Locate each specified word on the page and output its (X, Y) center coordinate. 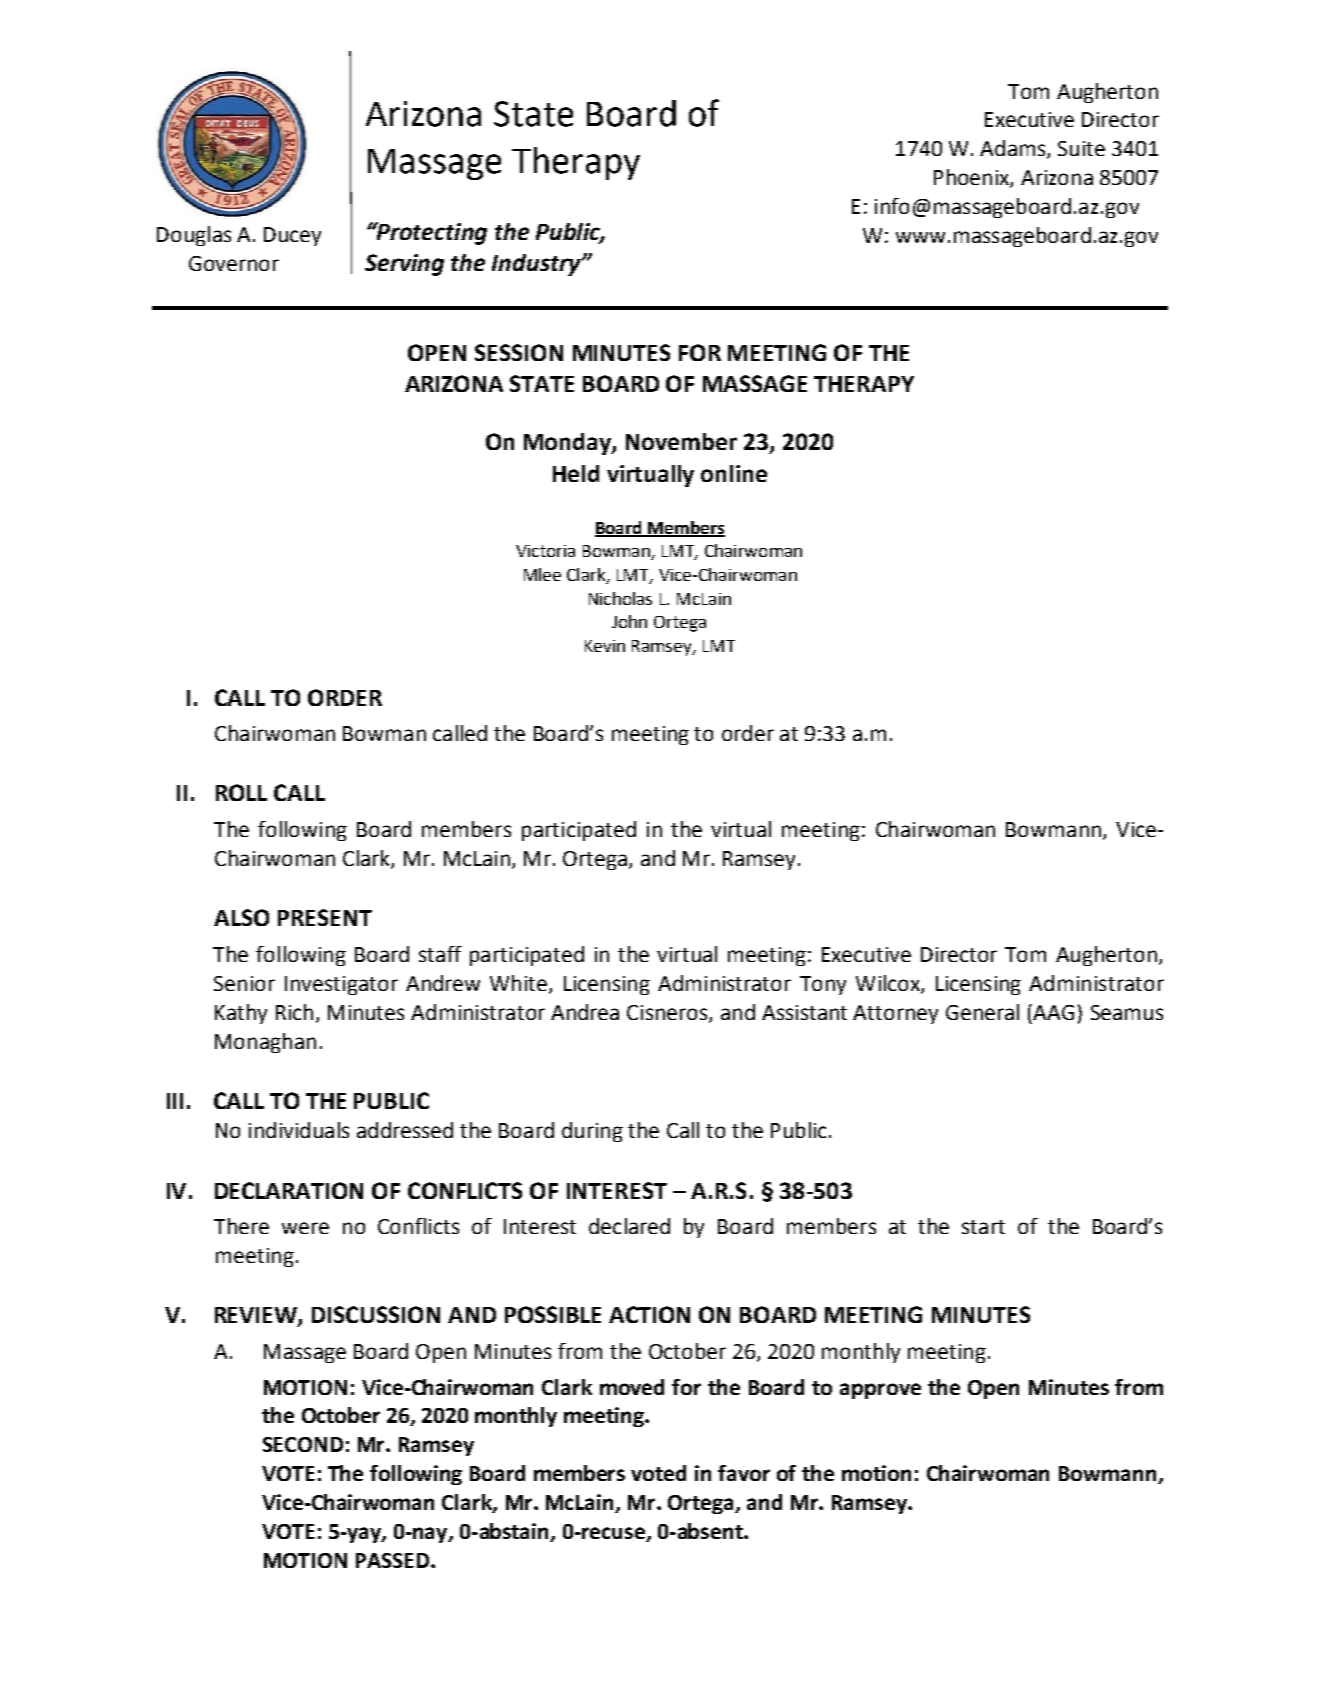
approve (880, 1391)
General (982, 1012)
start (983, 1227)
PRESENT (325, 917)
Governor (234, 263)
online (734, 473)
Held (576, 473)
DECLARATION (289, 1190)
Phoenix (972, 178)
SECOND (303, 1444)
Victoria (545, 551)
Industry (537, 265)
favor (744, 1473)
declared (629, 1226)
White (518, 983)
